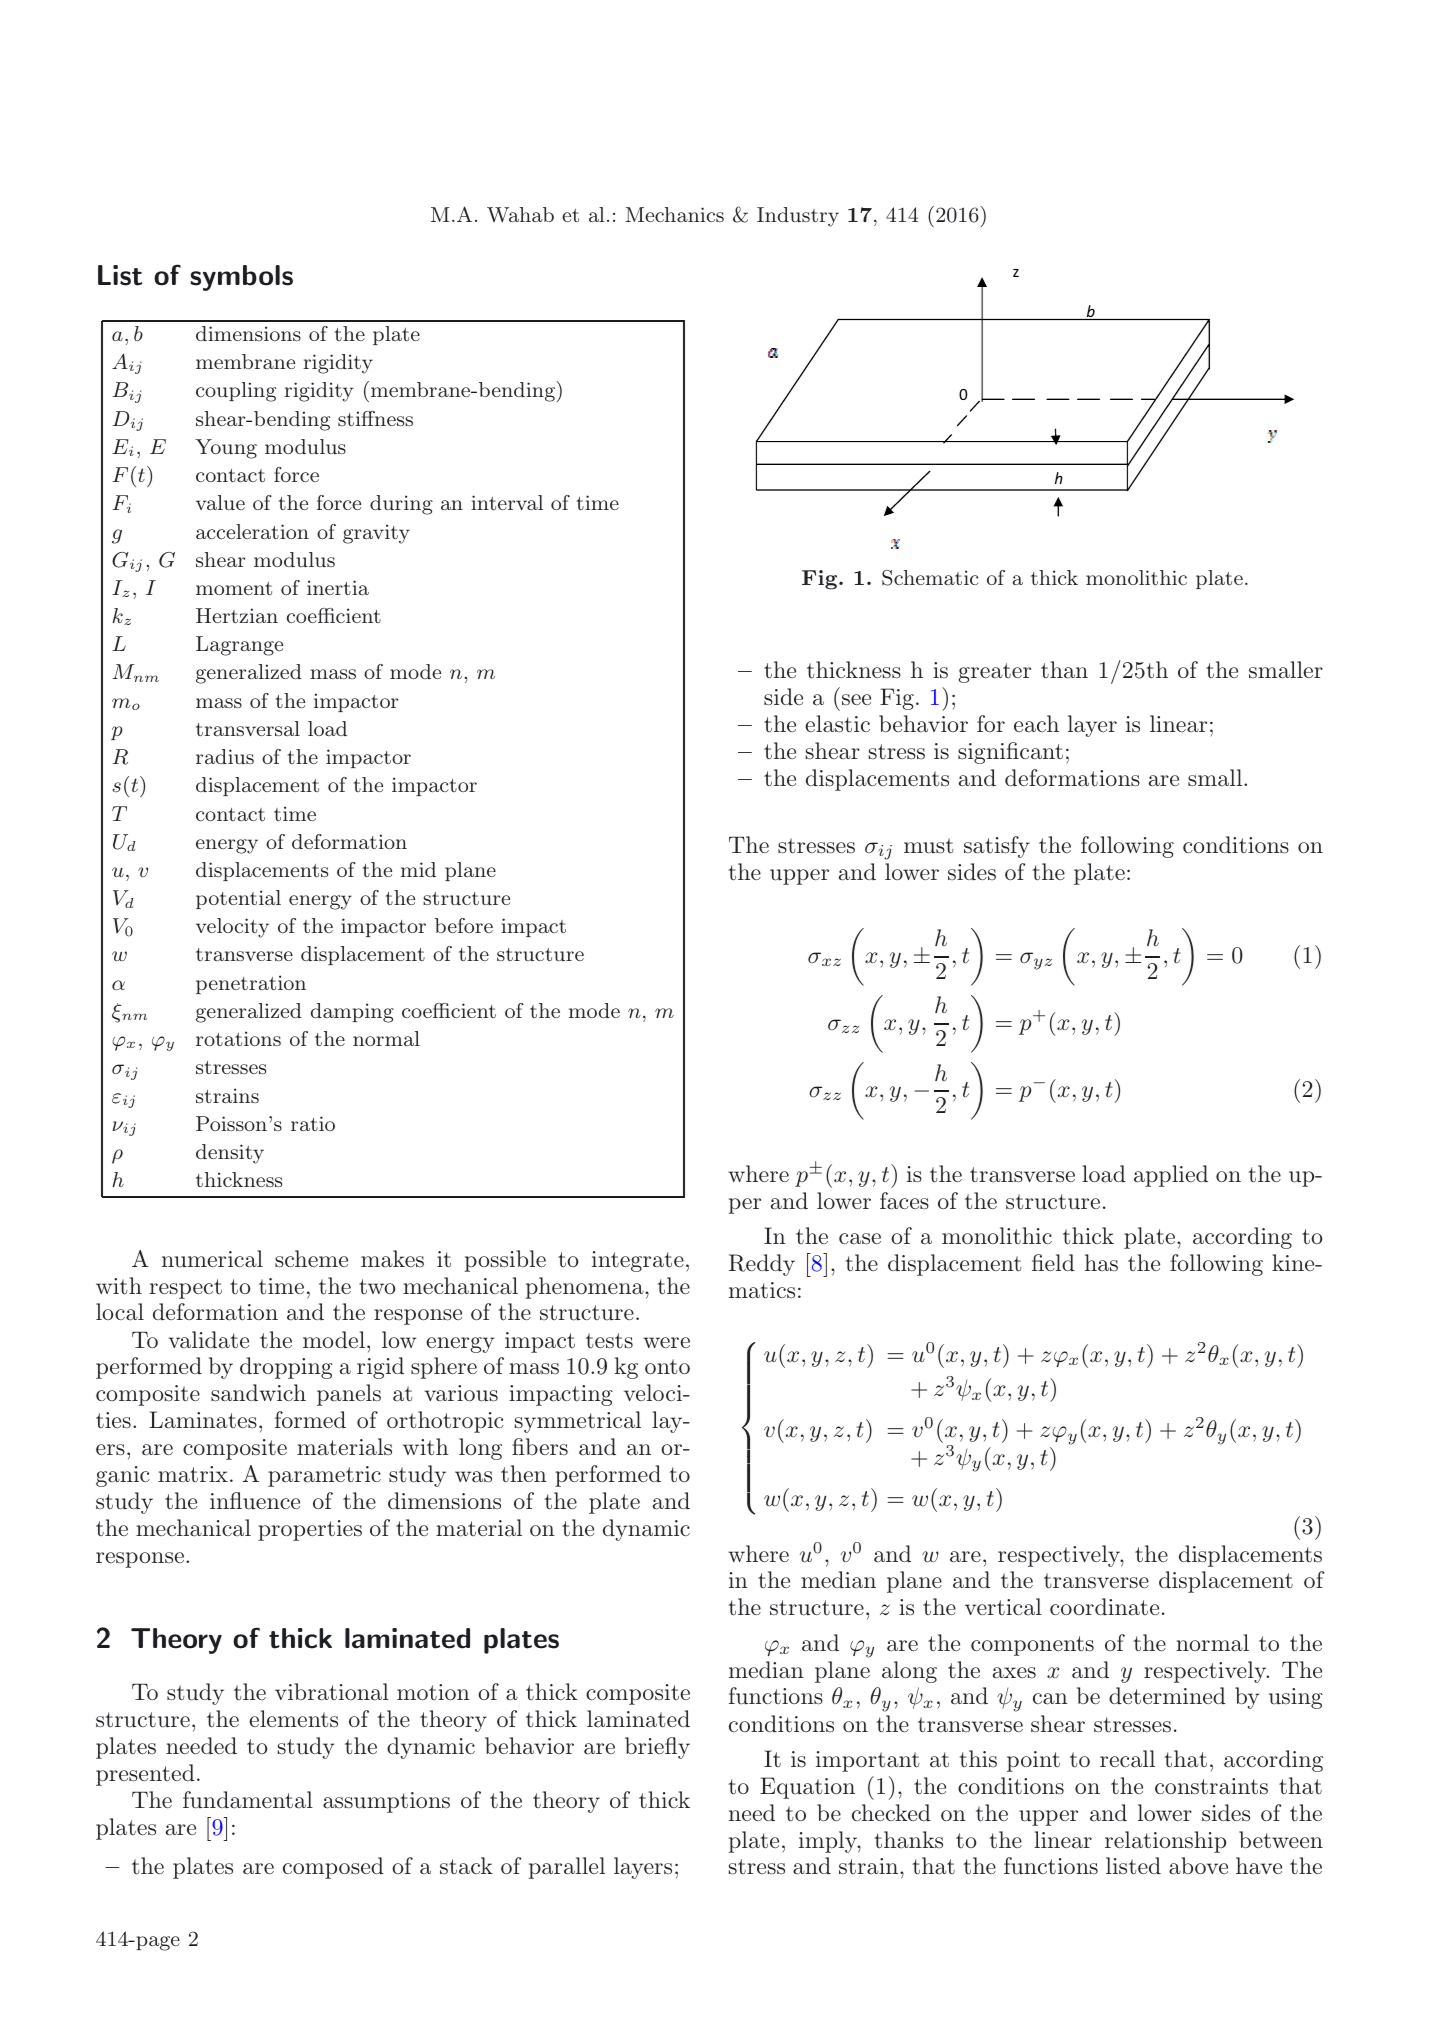  I want to click on symbols, so click(241, 278).
